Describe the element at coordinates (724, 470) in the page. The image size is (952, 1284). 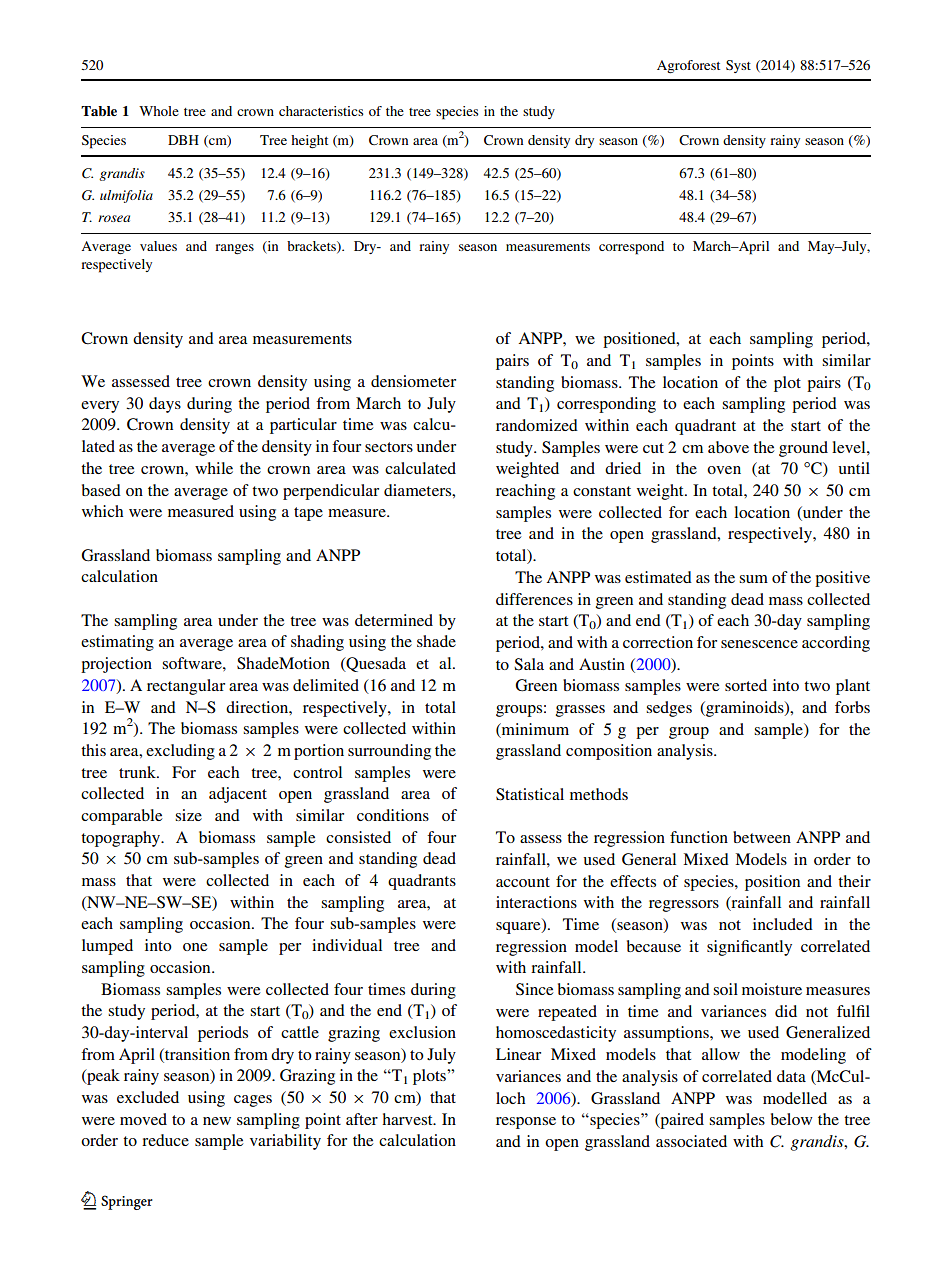
I see `oven` at that location.
